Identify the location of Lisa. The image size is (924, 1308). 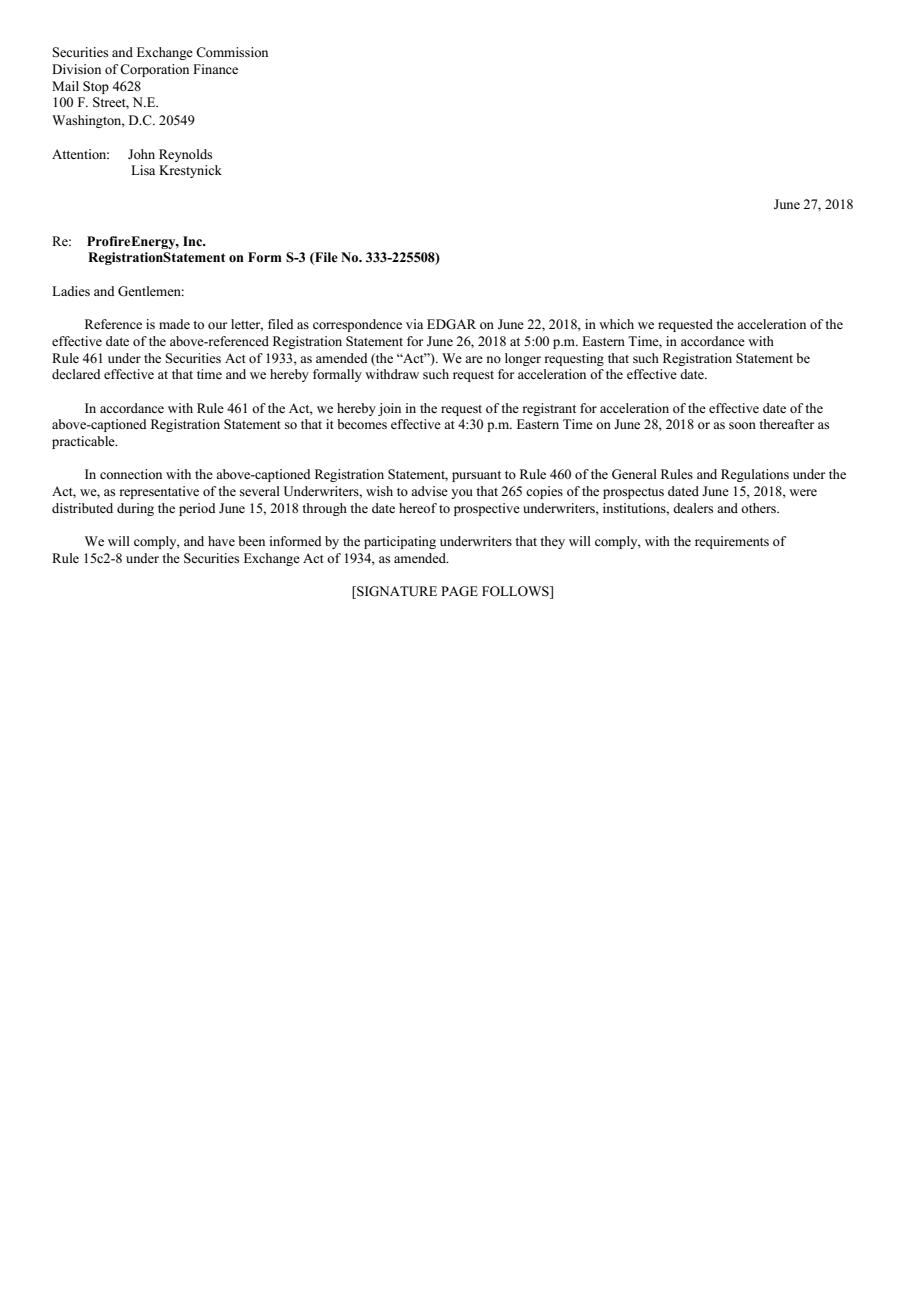
(143, 170).
